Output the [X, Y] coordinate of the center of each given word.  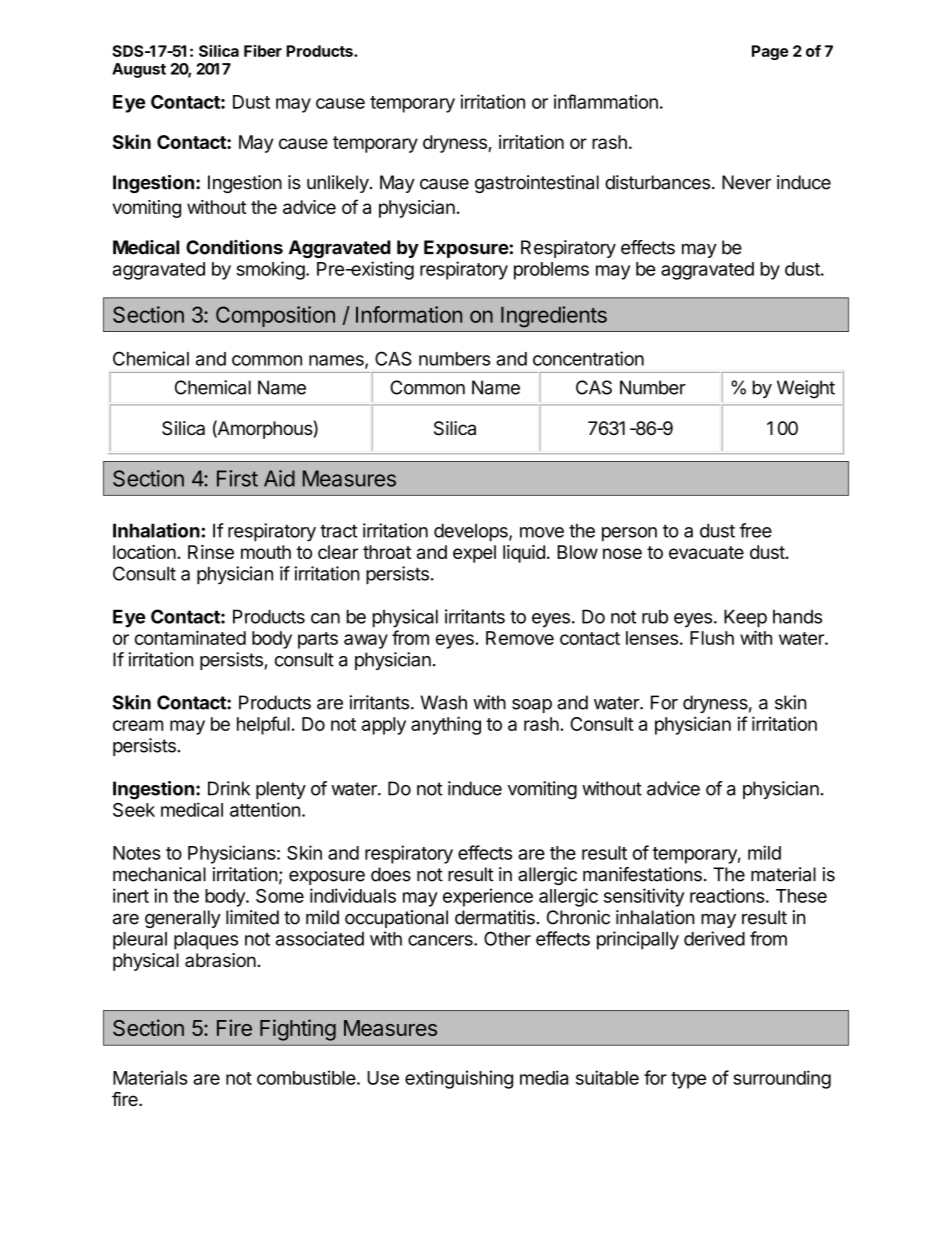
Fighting [298, 1030]
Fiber [263, 51]
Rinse [211, 552]
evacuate [706, 552]
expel [474, 554]
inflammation [606, 101]
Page [770, 52]
